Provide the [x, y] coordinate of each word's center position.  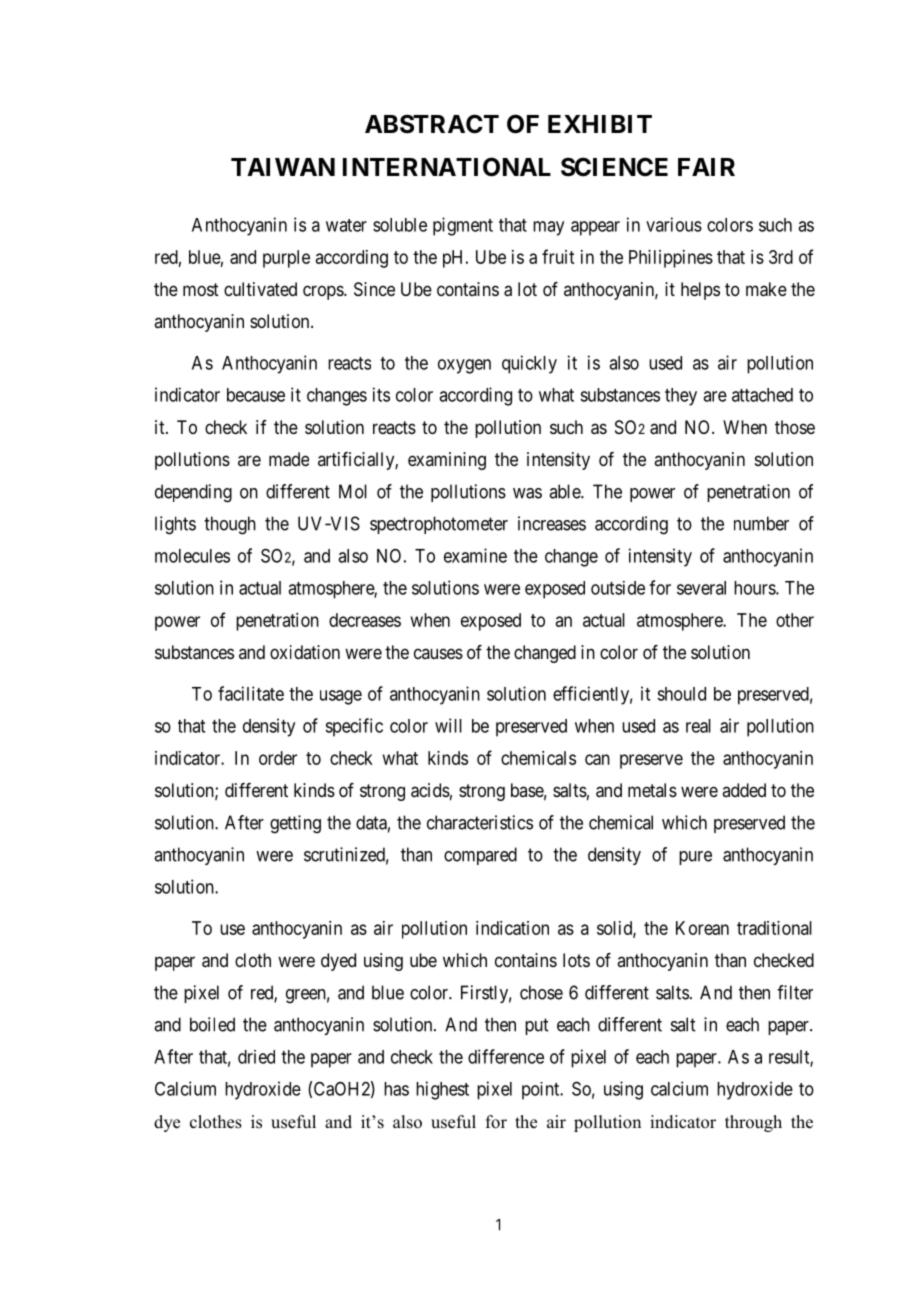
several [701, 588]
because [256, 395]
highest [442, 1090]
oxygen [464, 366]
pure [695, 858]
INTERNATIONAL [447, 167]
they [681, 397]
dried [256, 1057]
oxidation [305, 652]
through [753, 1123]
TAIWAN [283, 167]
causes [438, 653]
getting [295, 824]
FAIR [706, 167]
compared [480, 856]
